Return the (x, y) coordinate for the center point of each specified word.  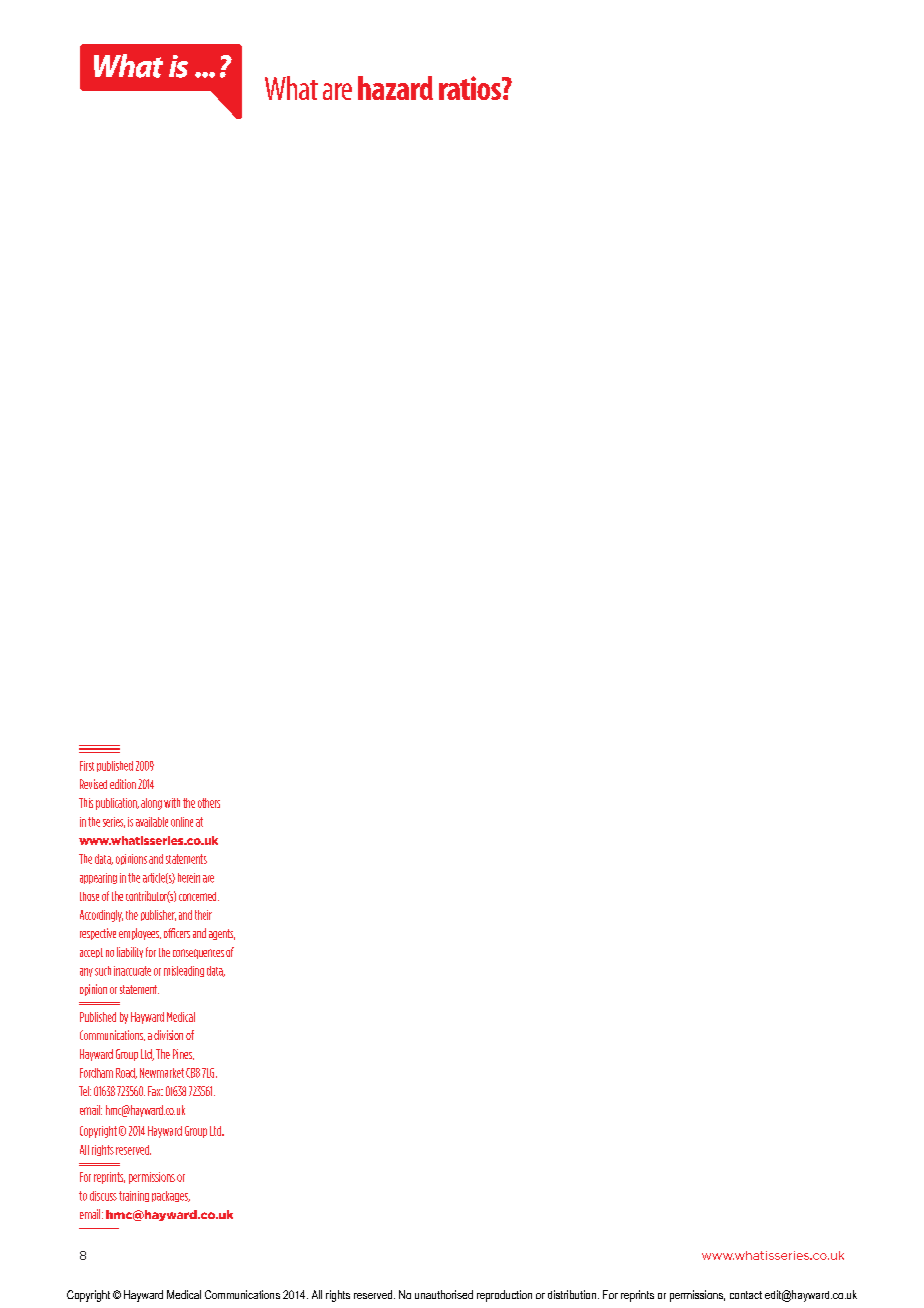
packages (171, 1196)
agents (222, 934)
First (87, 766)
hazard (395, 88)
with (172, 803)
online (182, 822)
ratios (471, 88)
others (209, 803)
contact (746, 1295)
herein (189, 878)
